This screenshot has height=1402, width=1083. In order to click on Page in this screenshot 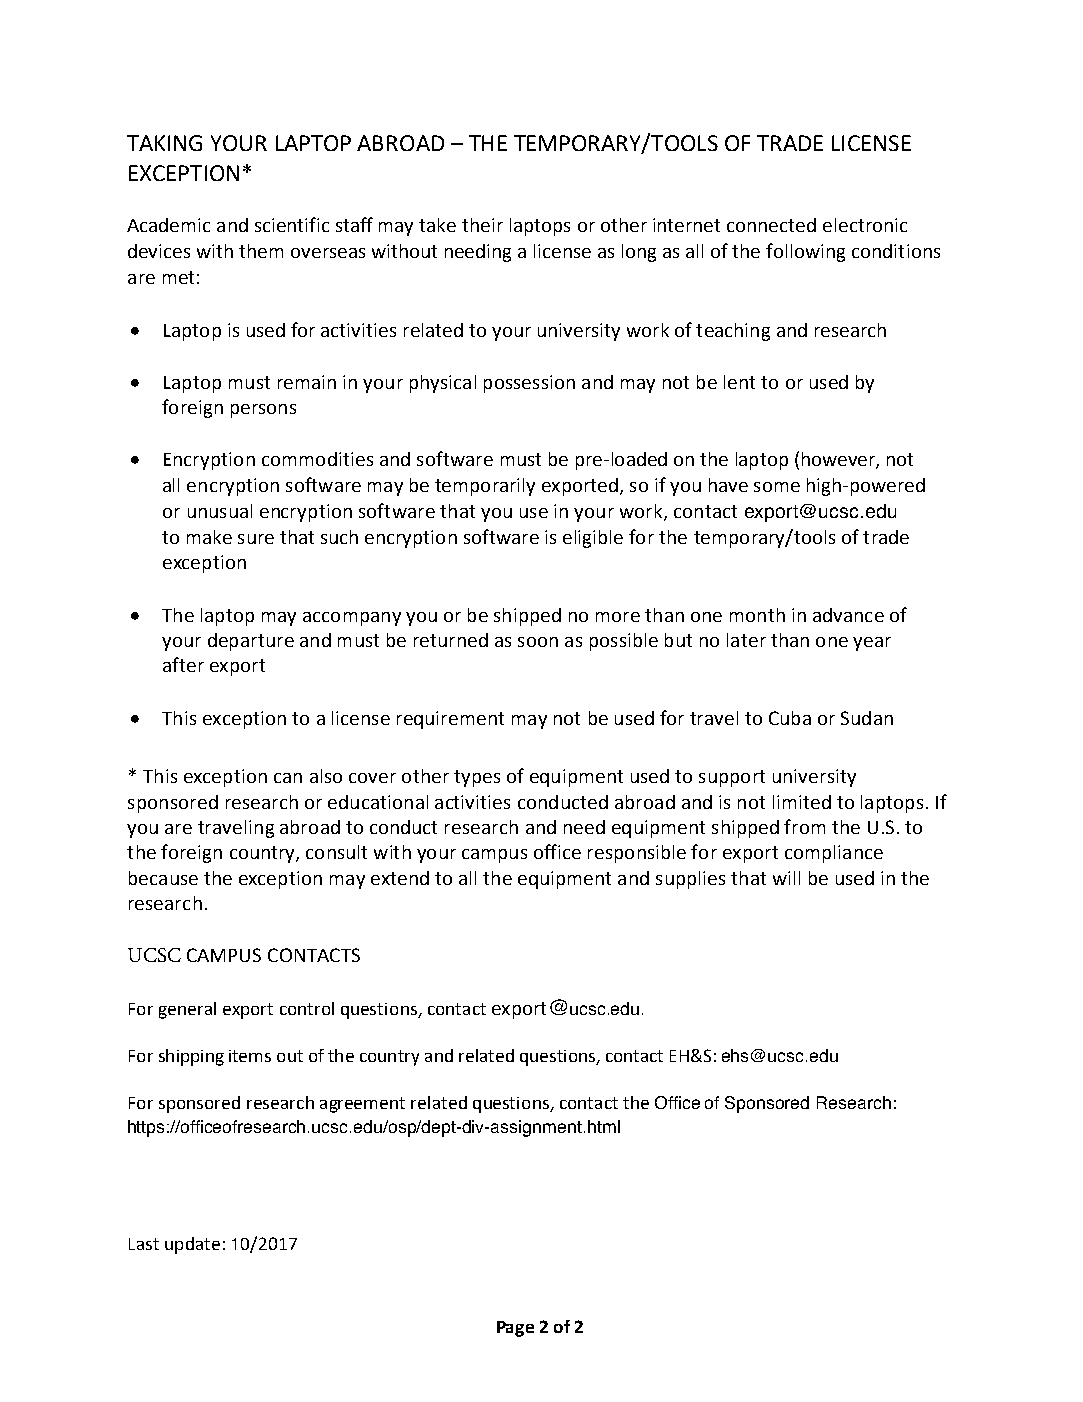, I will do `click(515, 1329)`.
